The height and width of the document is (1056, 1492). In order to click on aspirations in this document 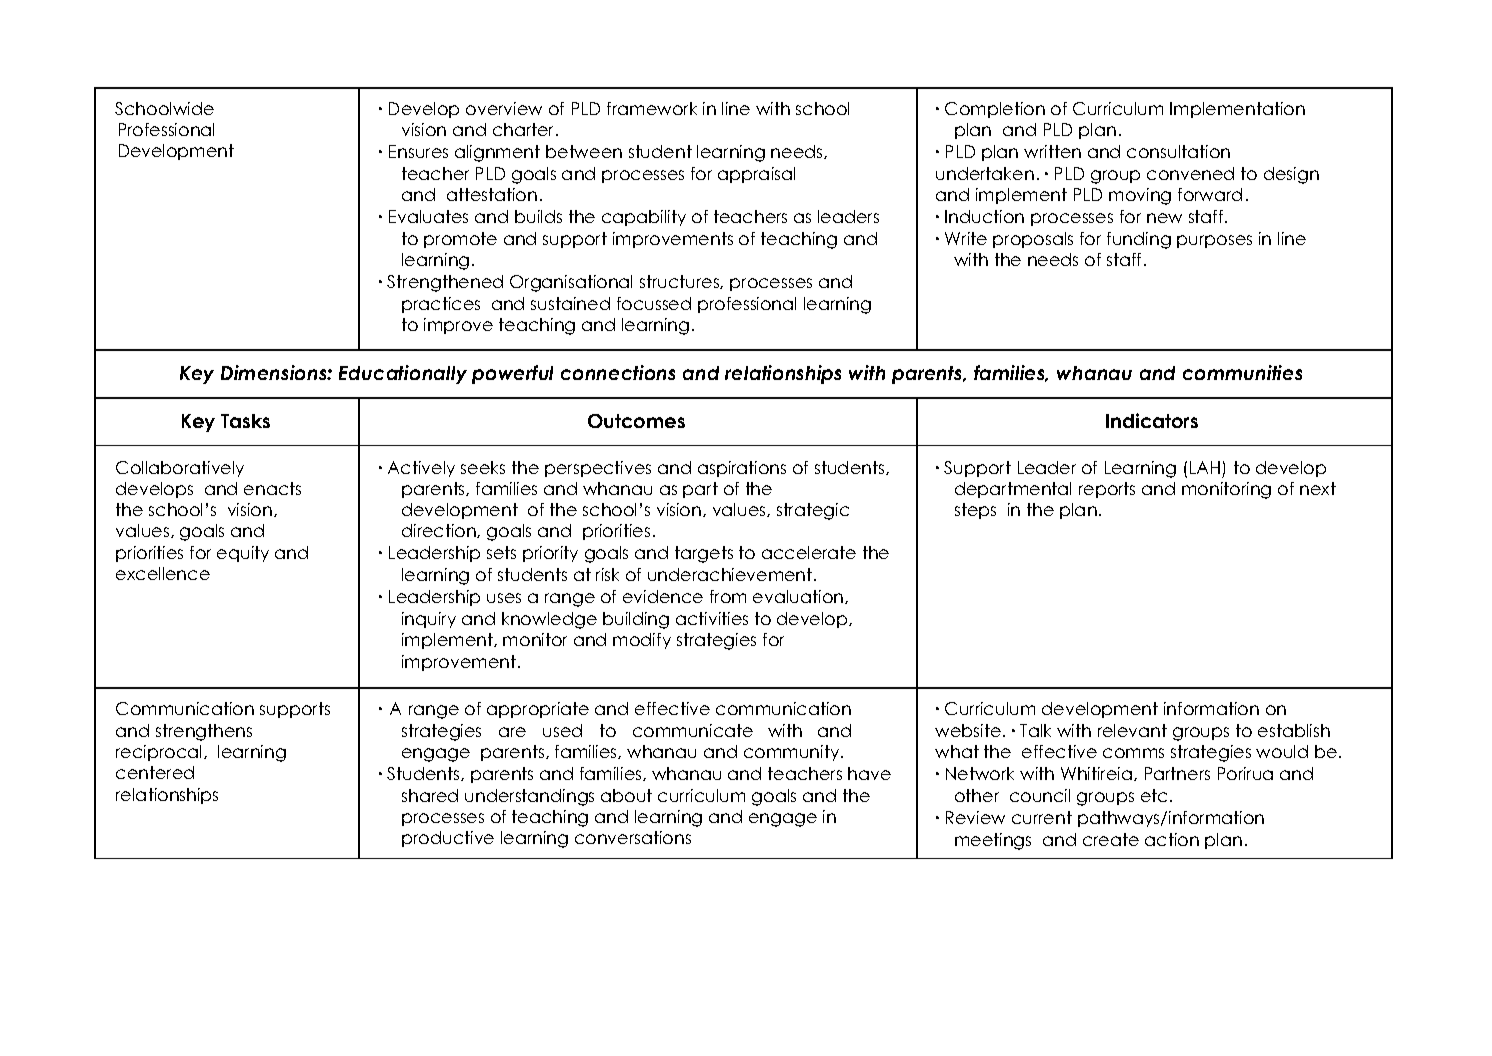, I will do `click(742, 469)`.
